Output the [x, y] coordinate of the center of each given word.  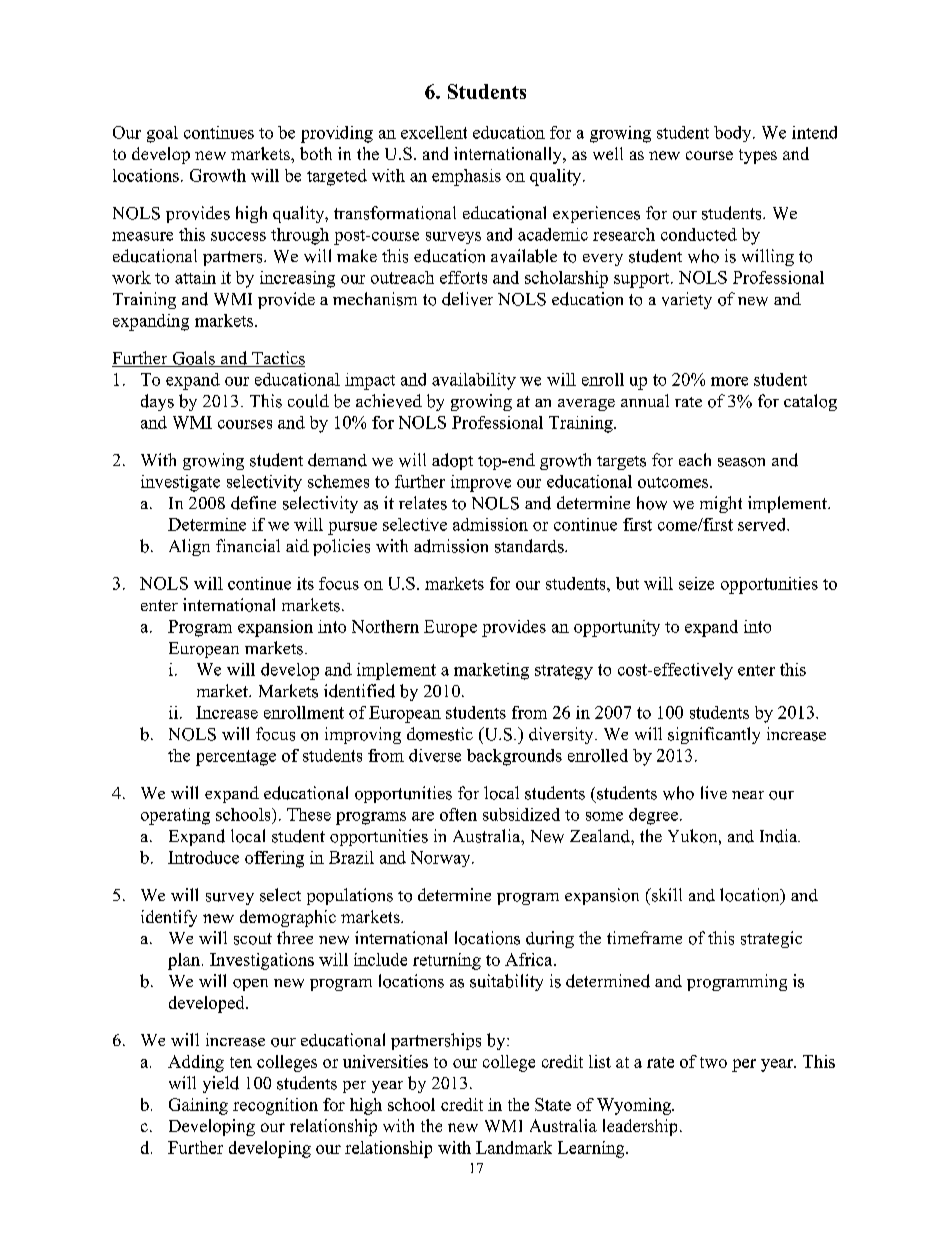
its [305, 583]
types [758, 156]
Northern [385, 626]
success [238, 236]
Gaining [198, 1106]
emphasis [466, 177]
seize [696, 583]
